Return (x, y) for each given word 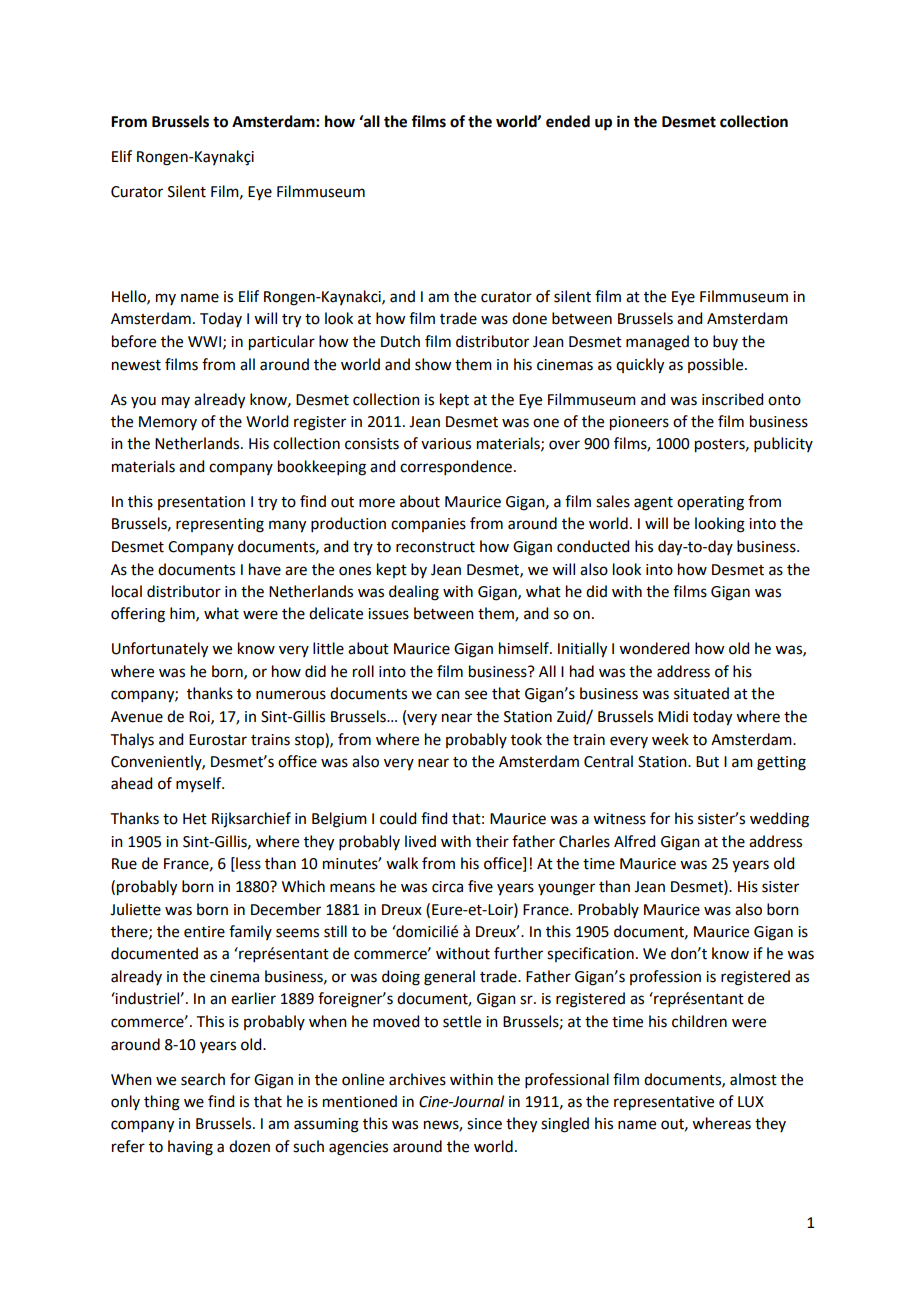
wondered (654, 648)
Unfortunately (160, 650)
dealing (414, 593)
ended (568, 121)
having (190, 1148)
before (134, 341)
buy (725, 342)
